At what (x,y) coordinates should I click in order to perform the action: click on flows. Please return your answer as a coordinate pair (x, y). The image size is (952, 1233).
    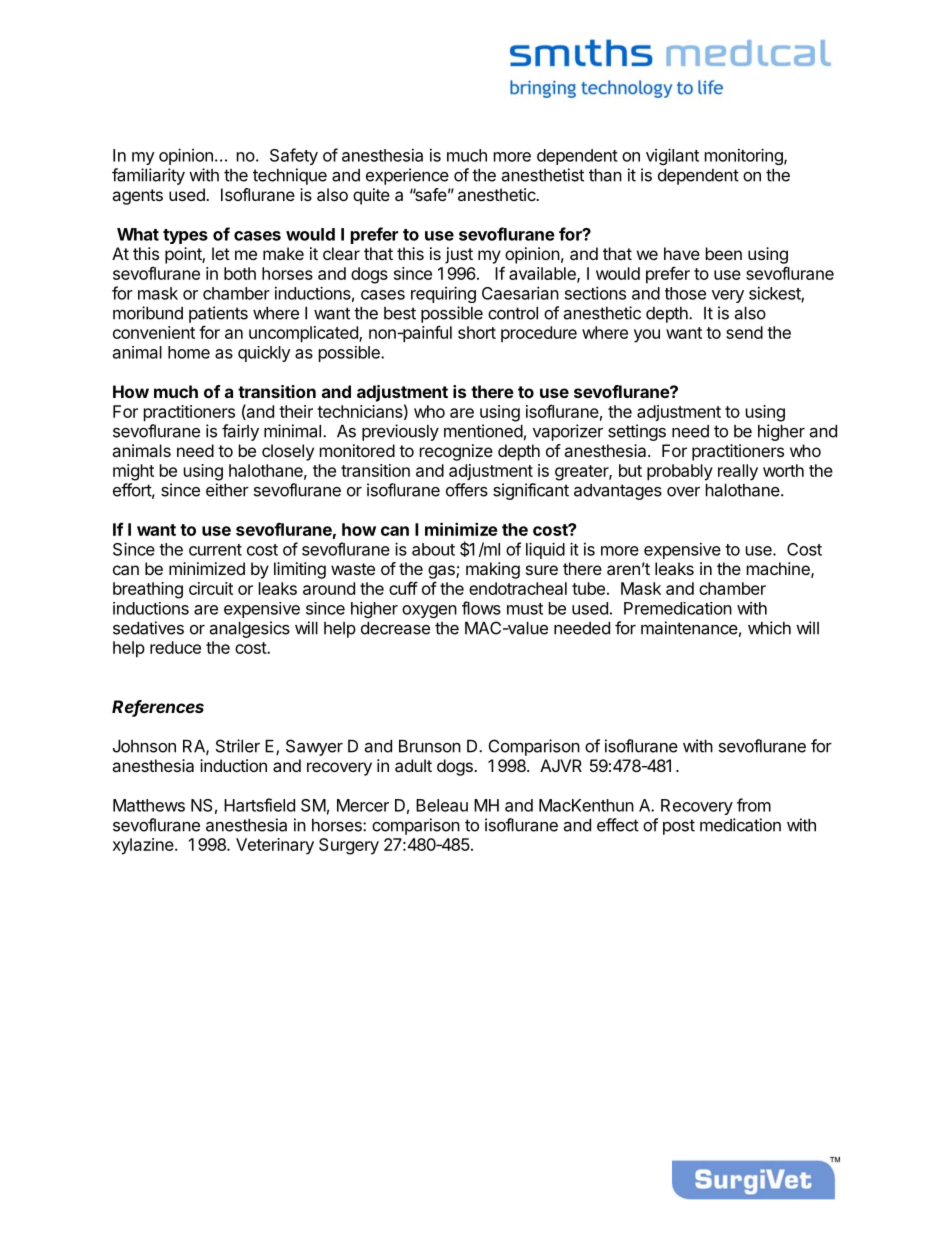
    Looking at the image, I should click on (481, 608).
